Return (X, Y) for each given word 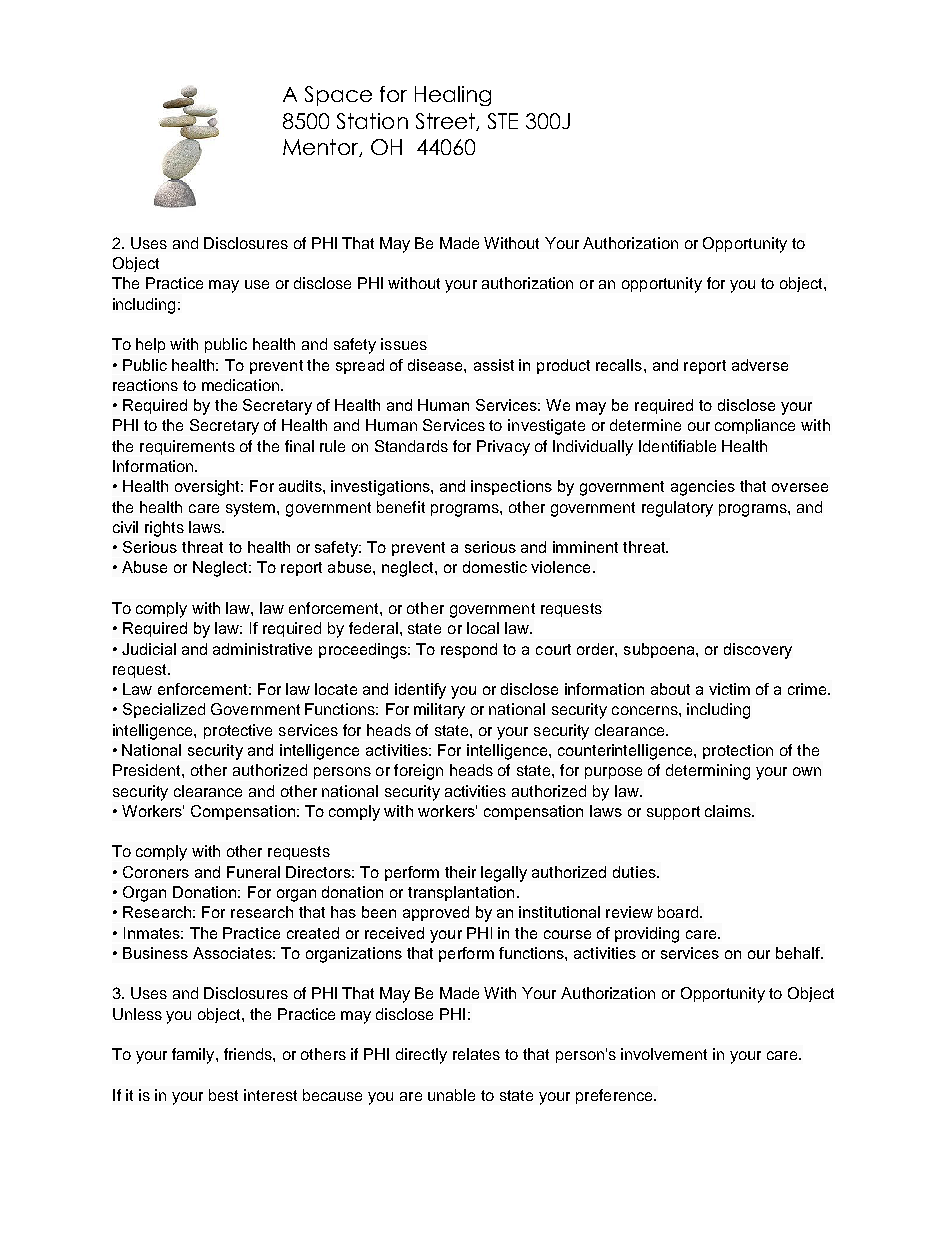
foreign (418, 772)
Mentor (322, 148)
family (194, 1056)
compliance (755, 426)
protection (738, 751)
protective (238, 731)
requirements (187, 447)
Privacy (503, 448)
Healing (453, 96)
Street (446, 122)
